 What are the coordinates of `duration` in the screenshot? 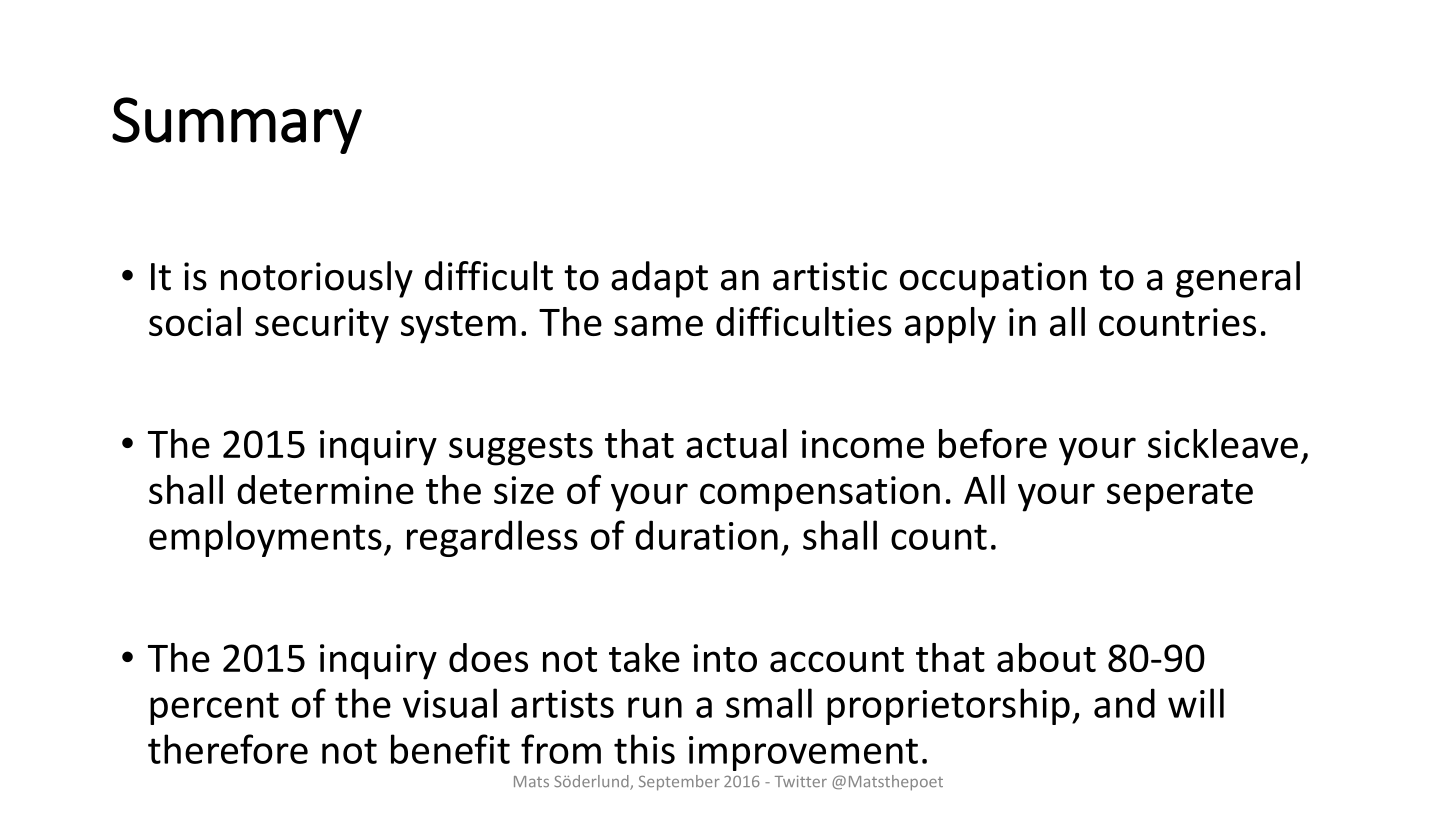 It's located at (706, 535).
